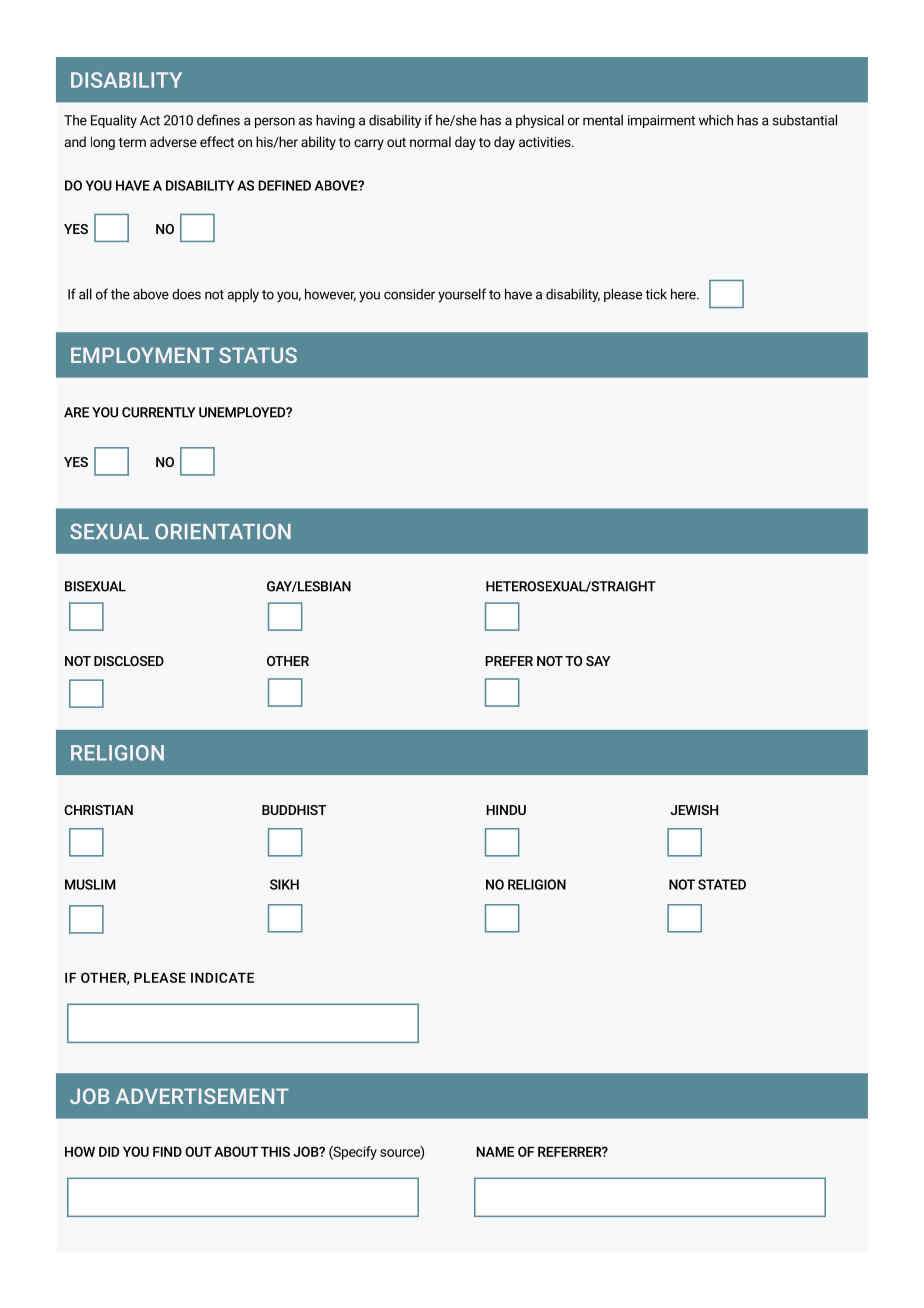 Image resolution: width=924 pixels, height=1308 pixels. Describe the element at coordinates (495, 1152) in the screenshot. I see `NAME` at that location.
